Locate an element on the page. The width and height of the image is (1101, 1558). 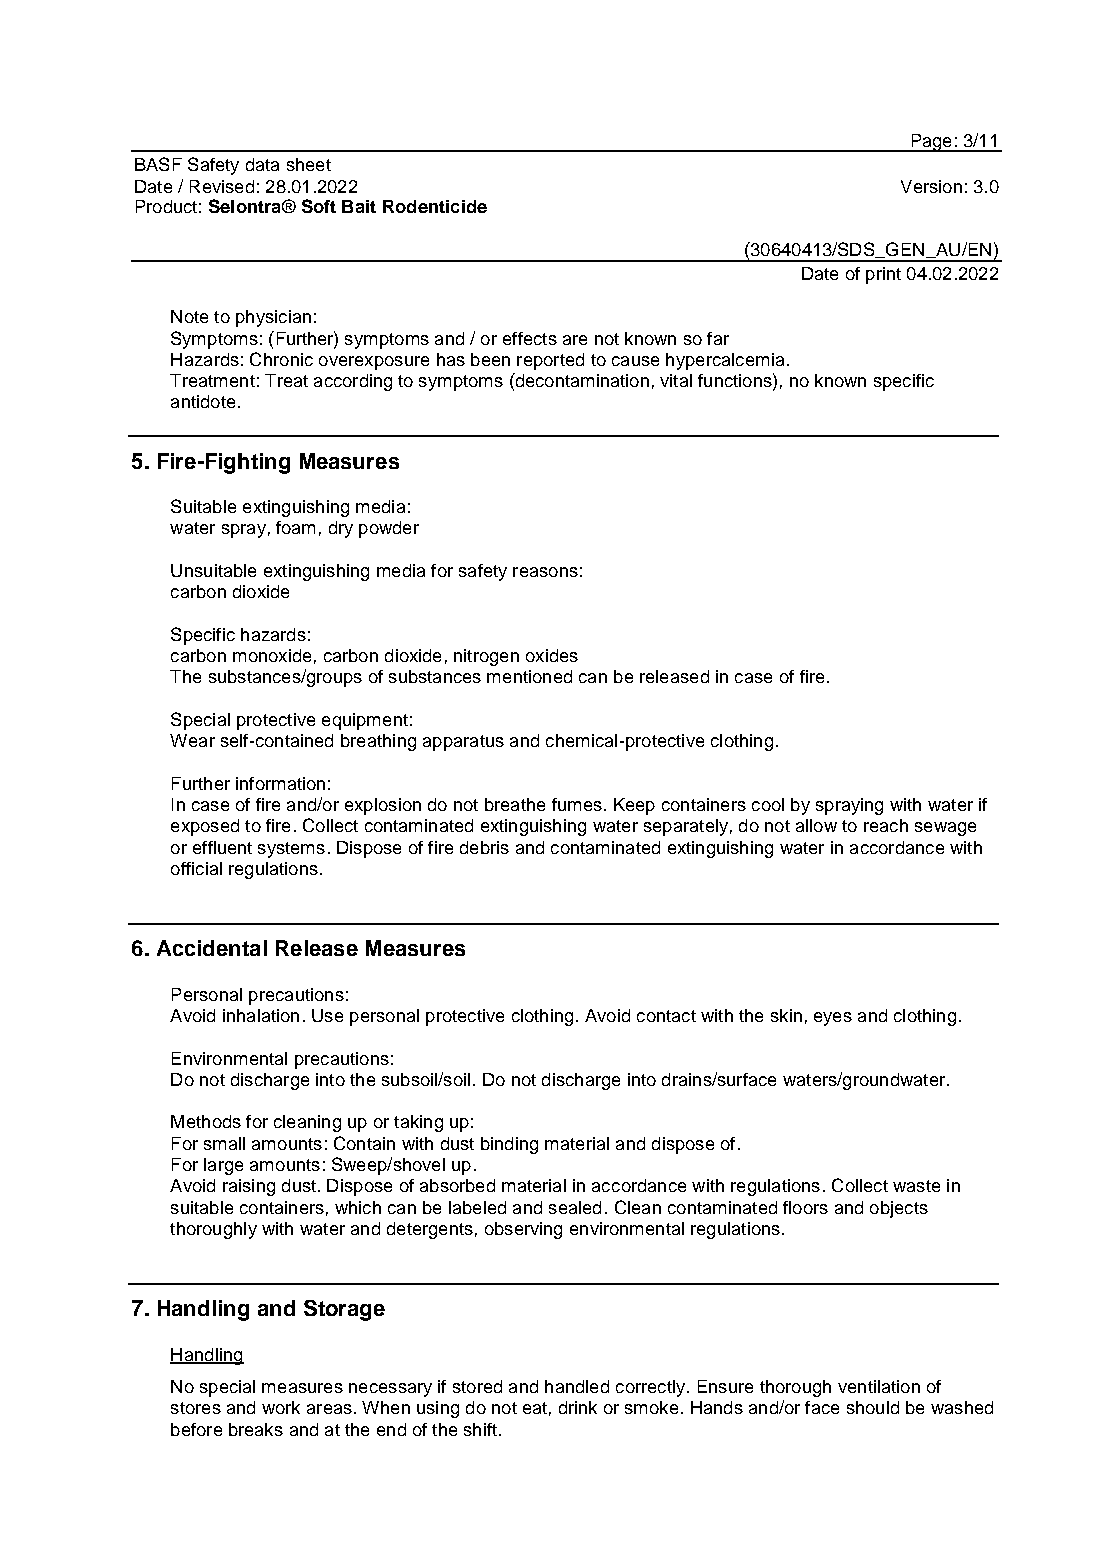
contact is located at coordinates (666, 1016).
